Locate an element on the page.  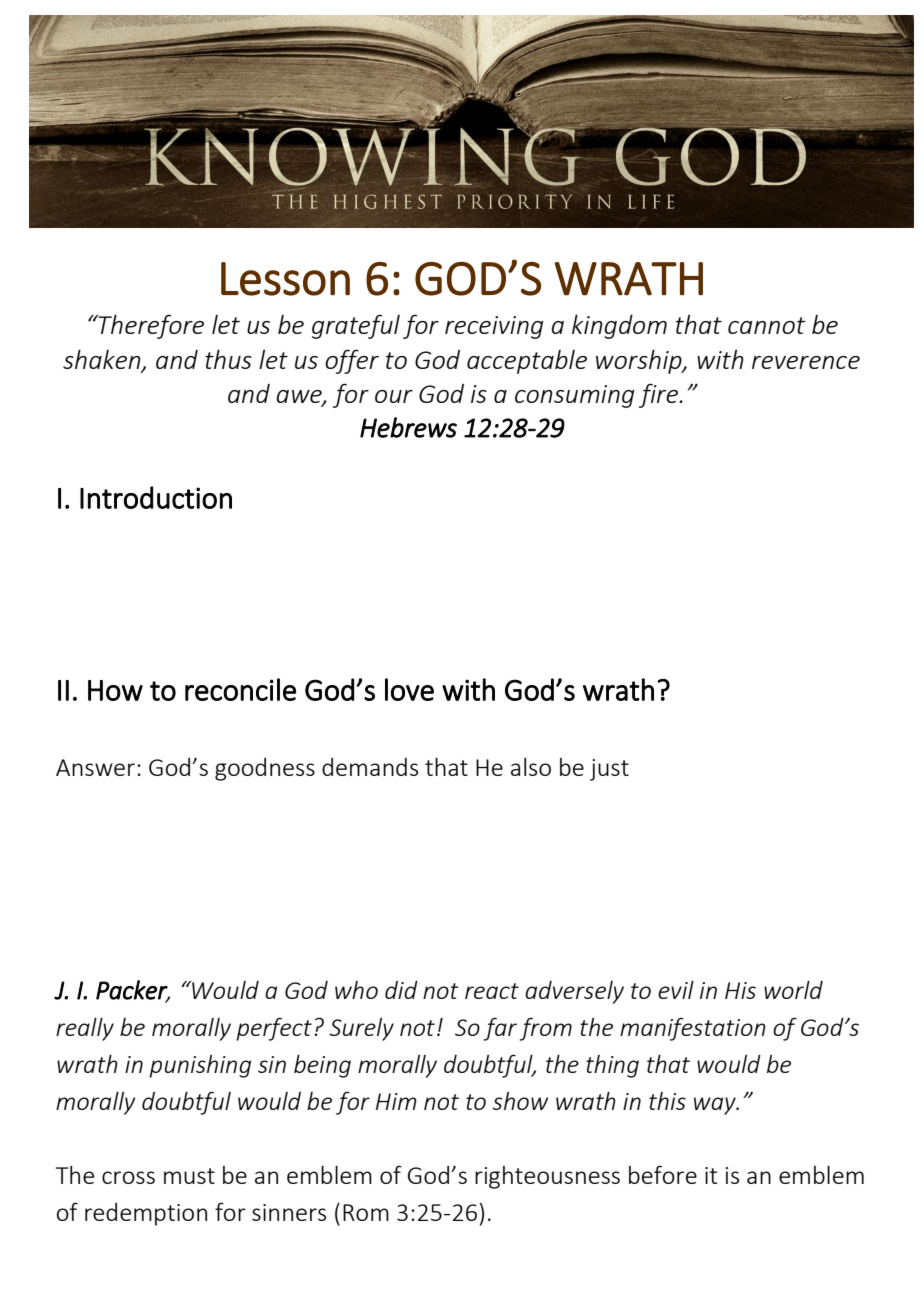
Packer is located at coordinates (133, 991).
